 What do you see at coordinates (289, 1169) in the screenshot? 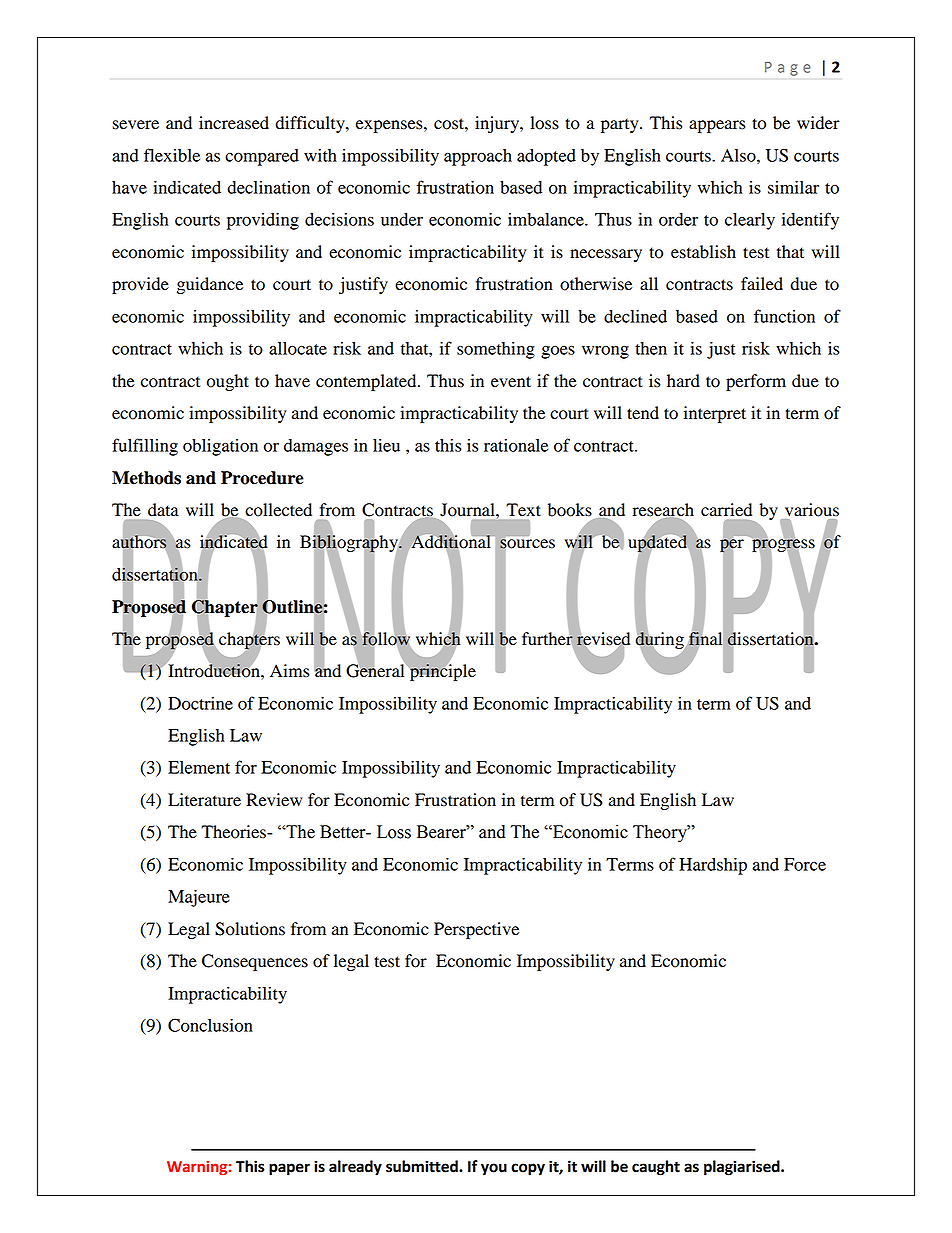
I see `paper` at bounding box center [289, 1169].
